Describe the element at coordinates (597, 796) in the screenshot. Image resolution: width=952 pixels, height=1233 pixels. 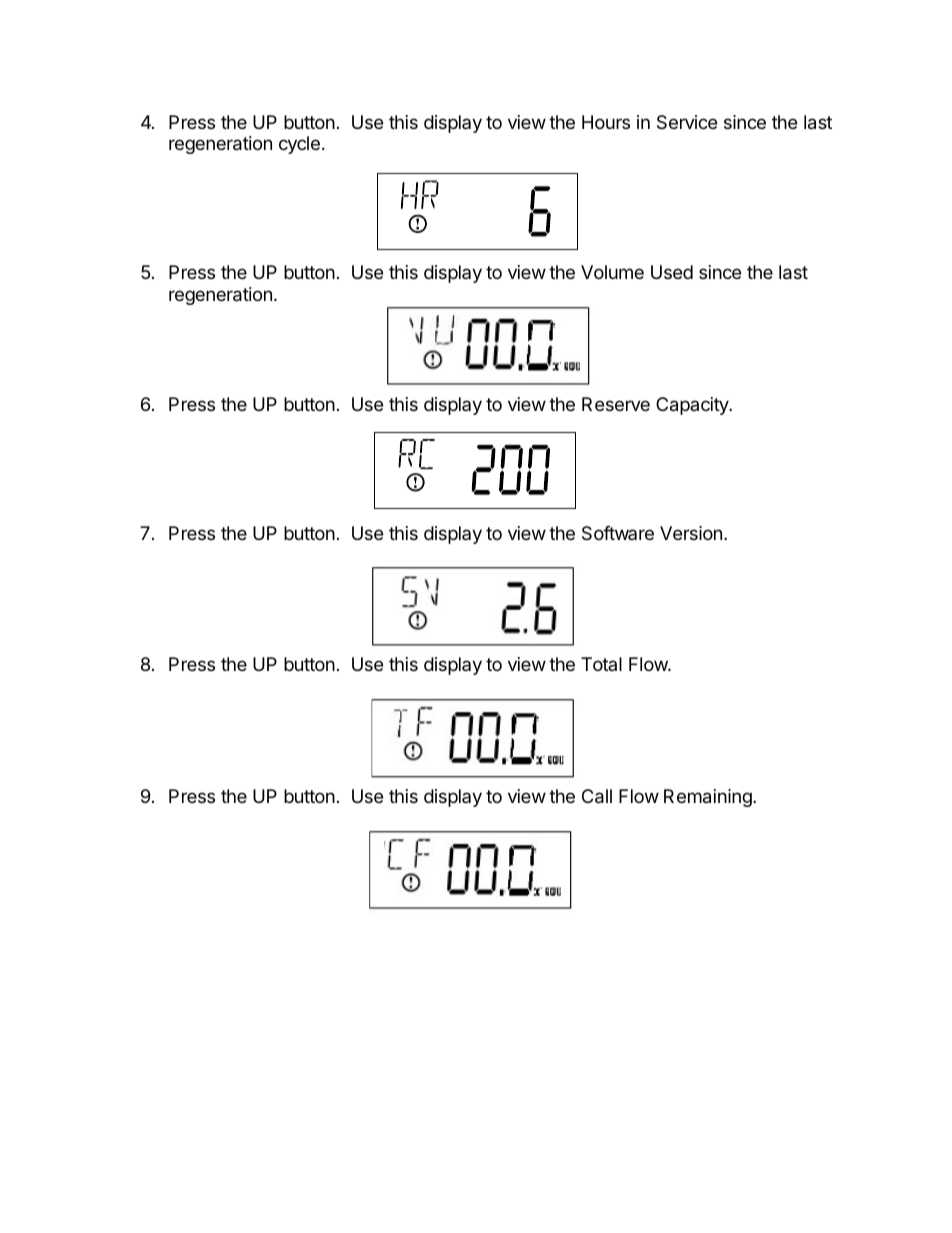
I see `Call` at that location.
